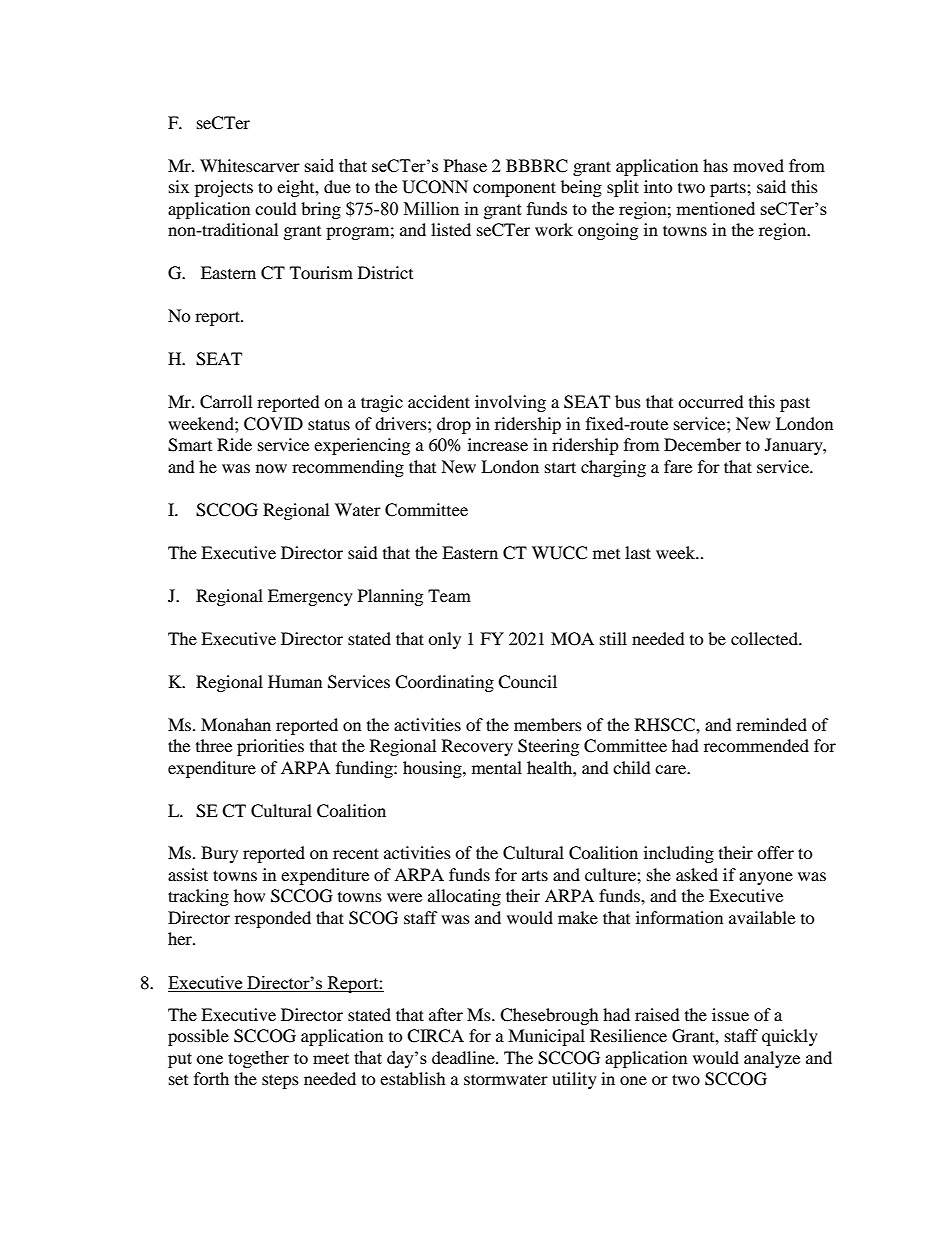  Describe the element at coordinates (464, 1057) in the screenshot. I see `deadline` at that location.
